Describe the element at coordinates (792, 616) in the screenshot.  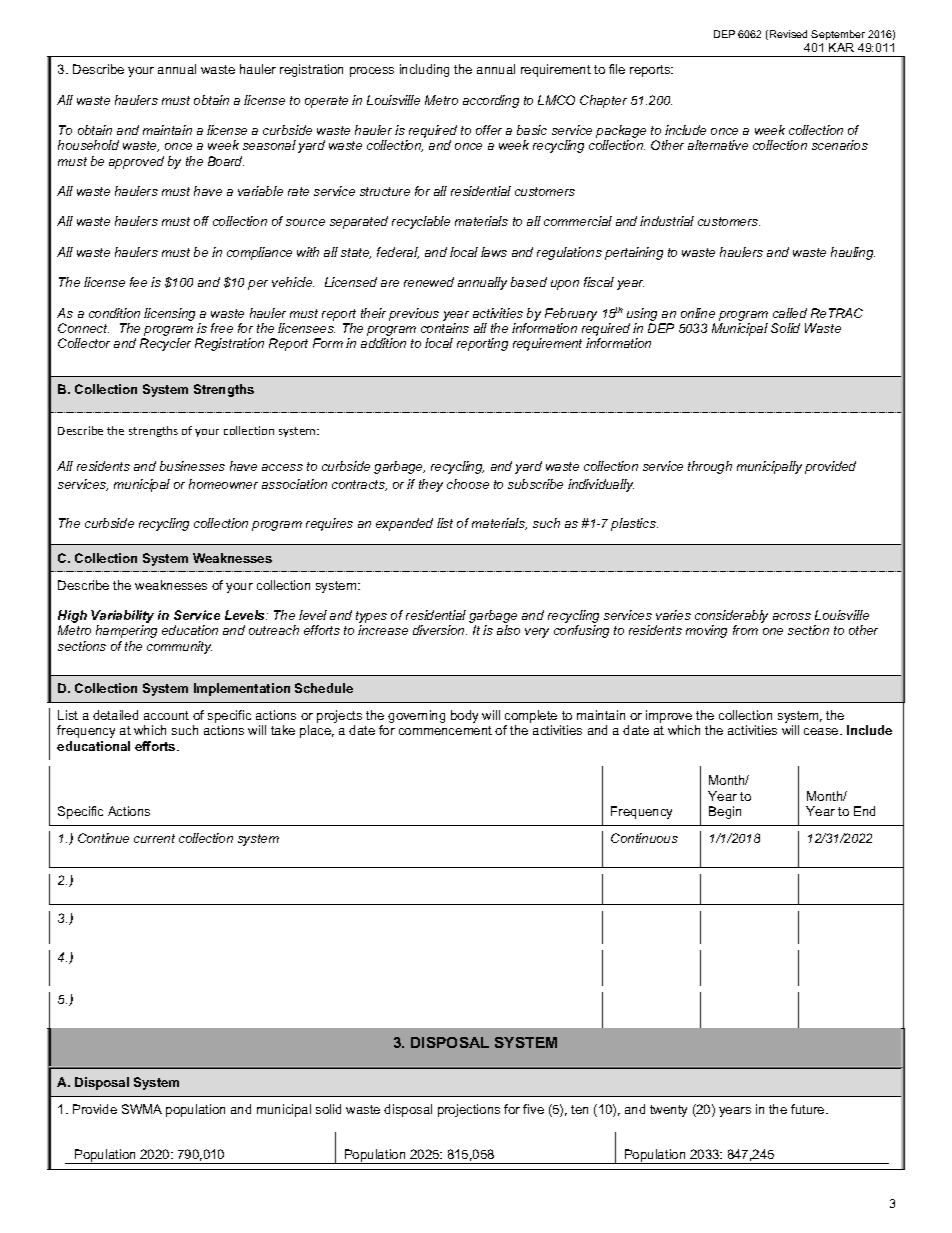
I see `across` at that location.
